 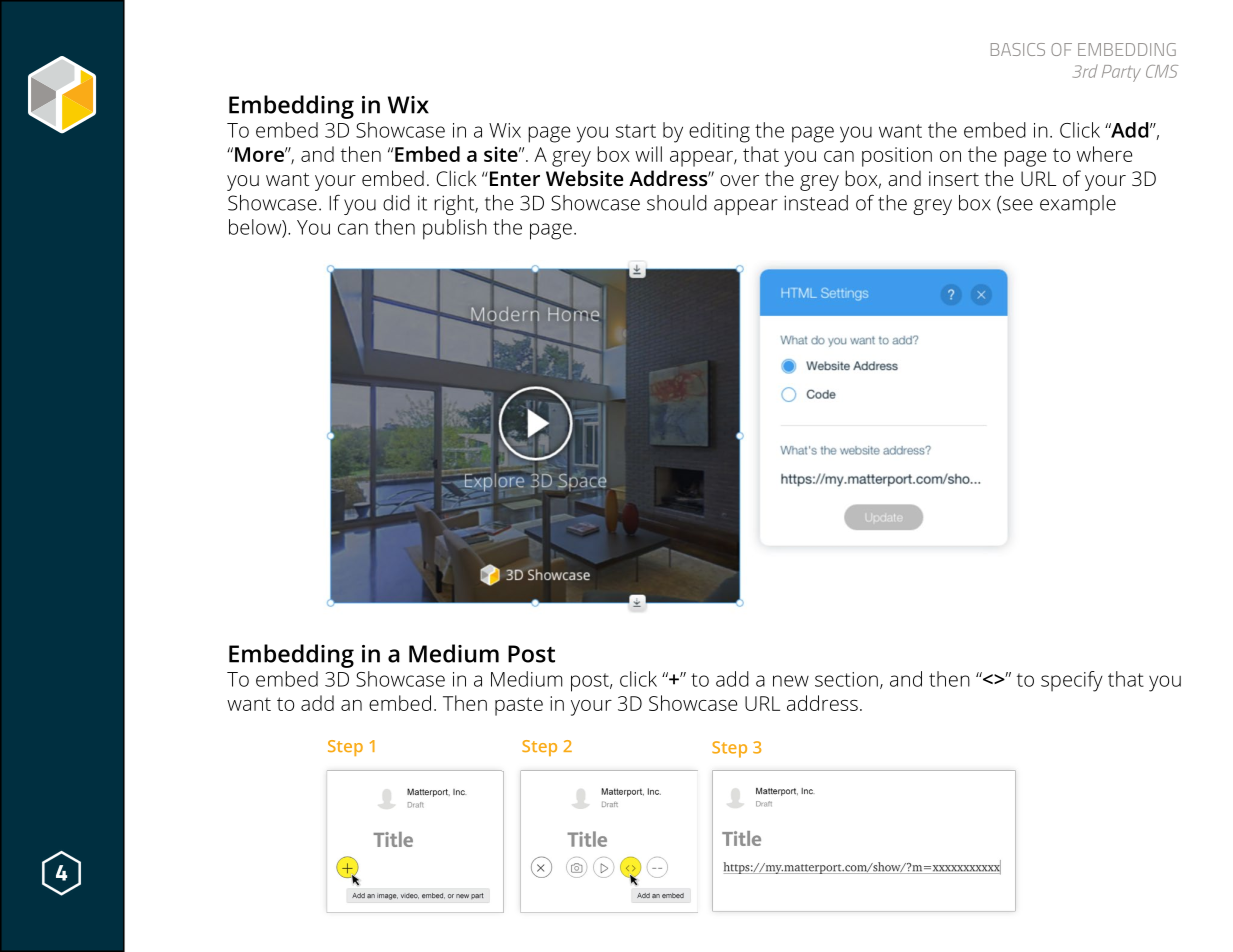 I want to click on new, so click(x=791, y=681).
